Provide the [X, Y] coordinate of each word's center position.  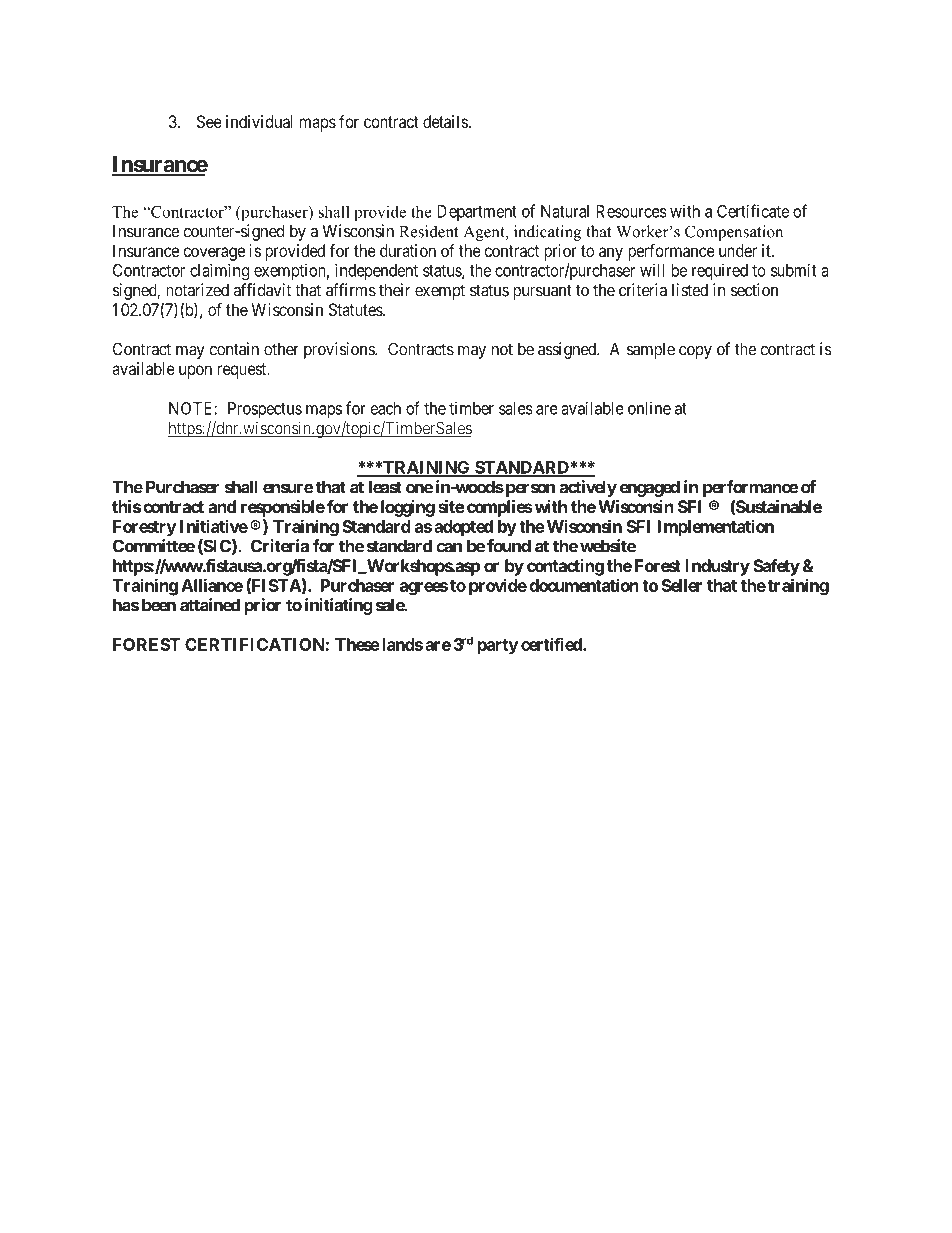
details [445, 121]
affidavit [262, 290]
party [498, 647]
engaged [650, 488]
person [529, 490]
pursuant [542, 292]
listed [690, 290]
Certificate [753, 211]
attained [210, 605]
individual [259, 121]
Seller [682, 585]
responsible [283, 508]
